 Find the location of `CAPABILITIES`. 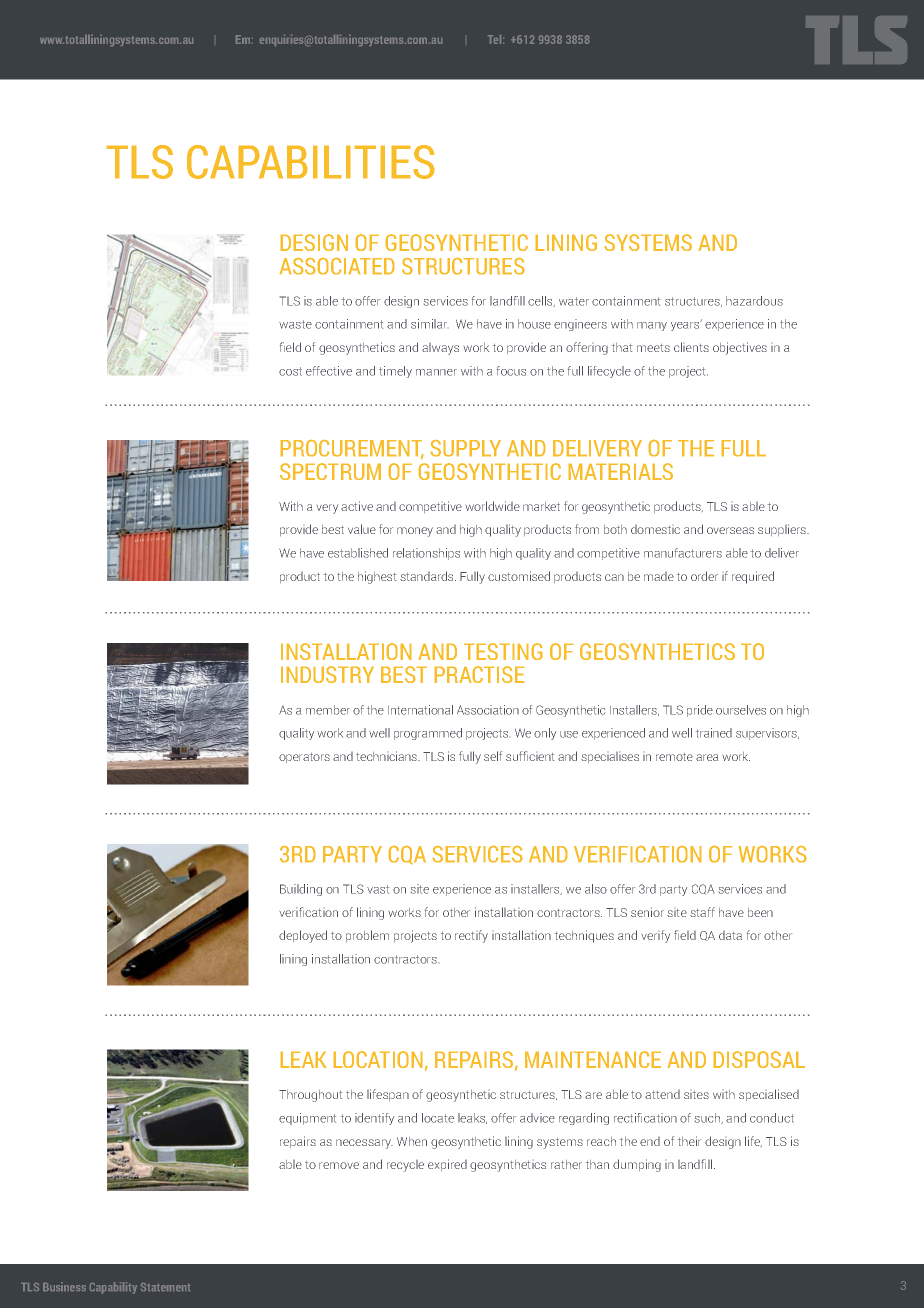

CAPABILITIES is located at coordinates (310, 162).
